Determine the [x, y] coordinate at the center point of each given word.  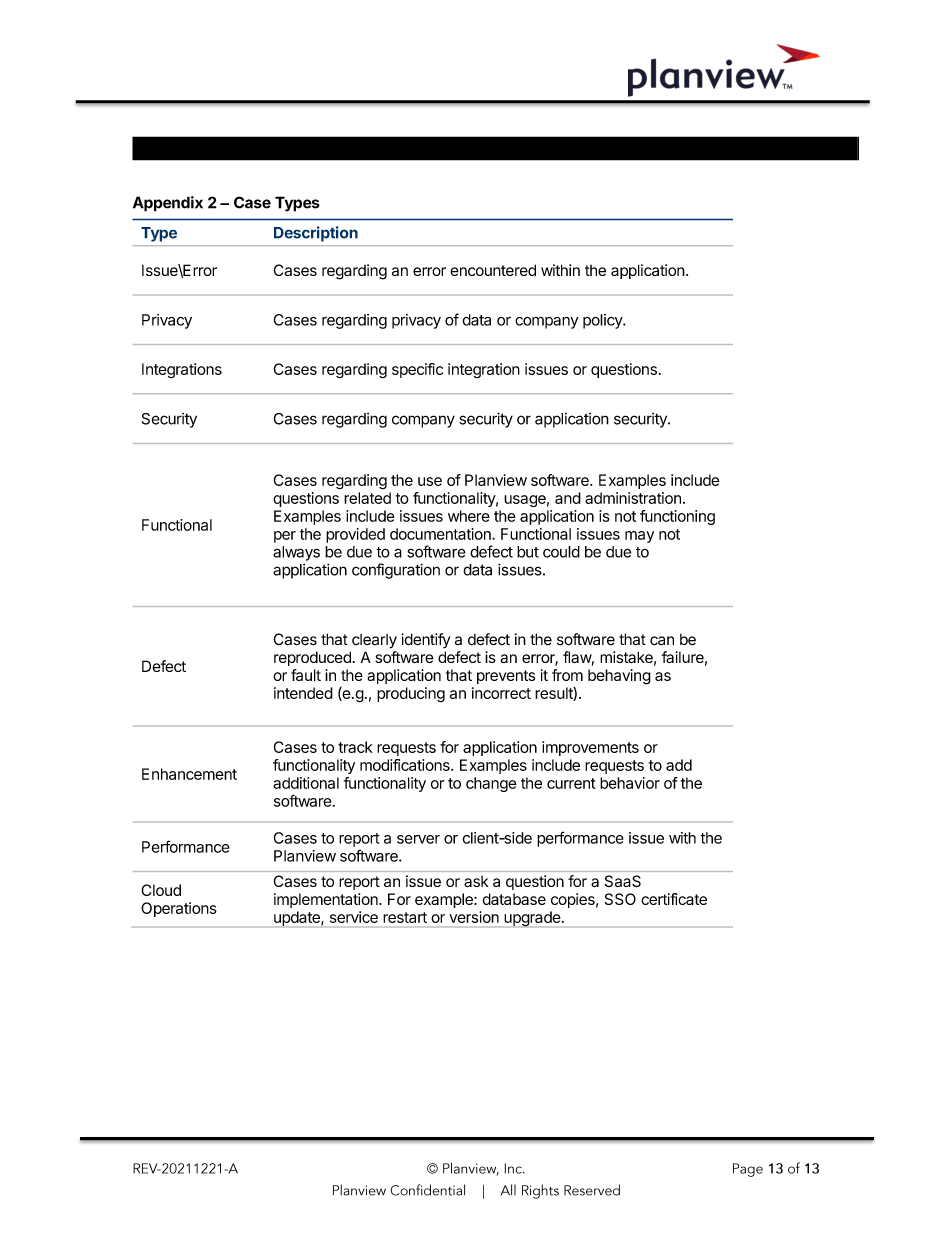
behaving [619, 677]
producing [411, 694]
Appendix [168, 204]
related [367, 498]
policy [603, 321]
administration [633, 498]
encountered [493, 270]
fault [306, 675]
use [430, 481]
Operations [179, 909]
